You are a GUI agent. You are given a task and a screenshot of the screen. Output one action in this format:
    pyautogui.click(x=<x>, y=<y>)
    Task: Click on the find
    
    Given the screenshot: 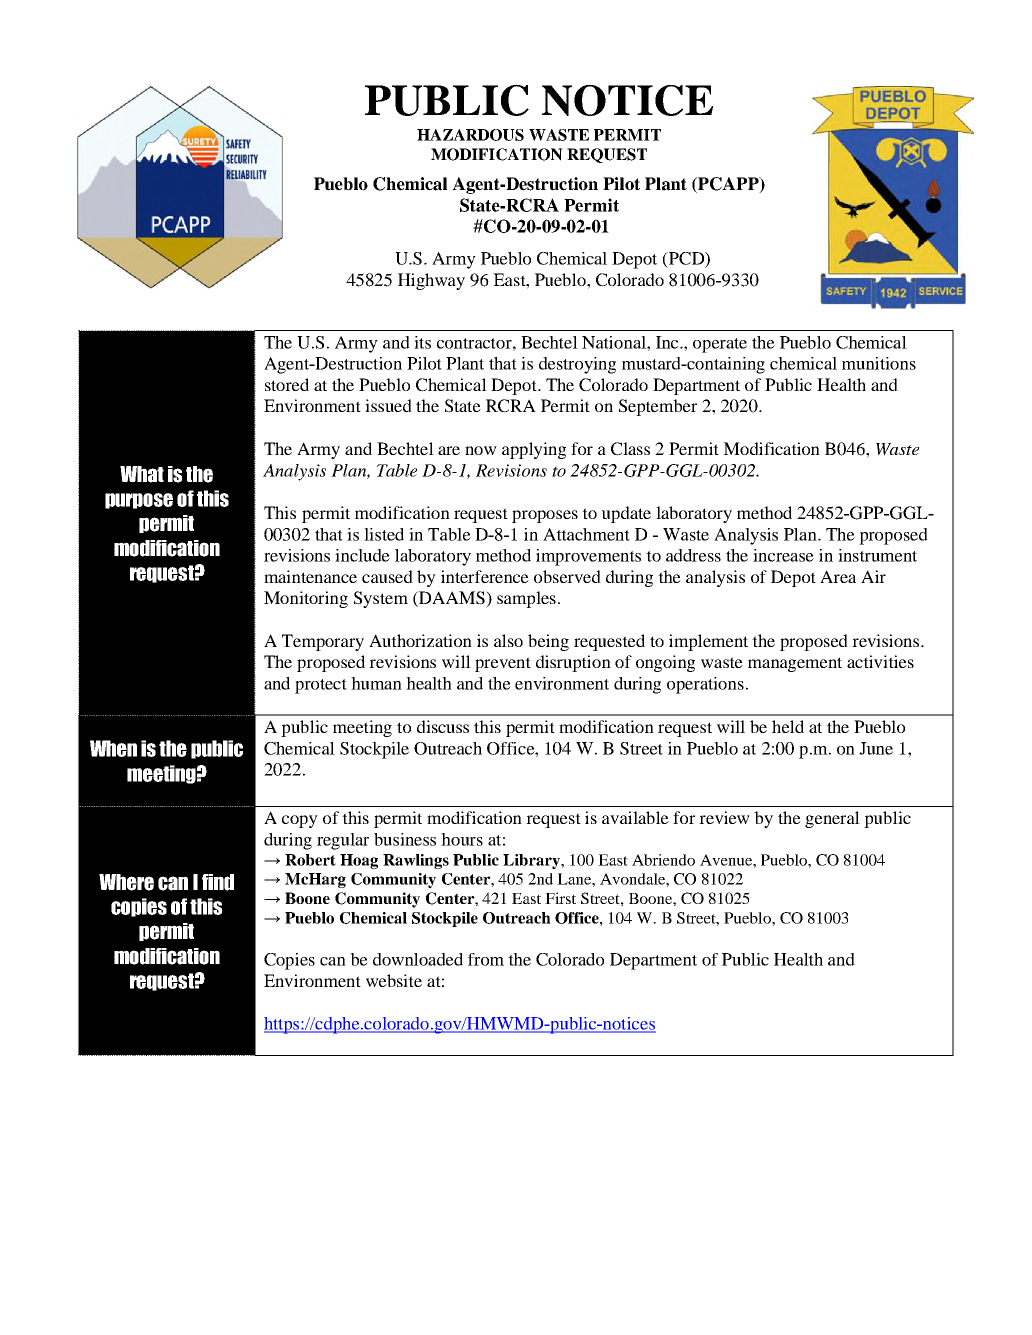 What is the action you would take?
    pyautogui.click(x=218, y=882)
